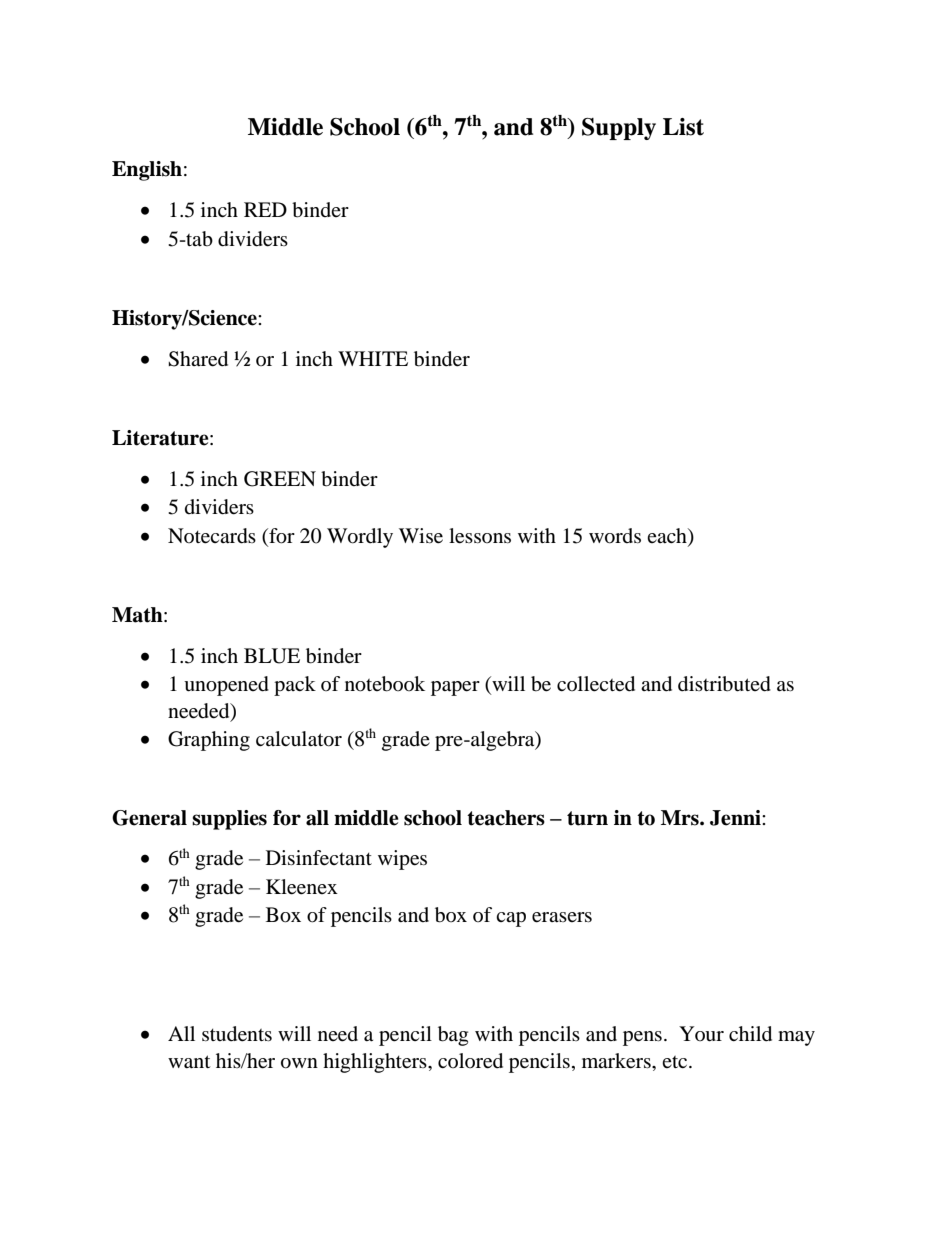 The image size is (952, 1233). What do you see at coordinates (683, 127) in the document?
I see `List` at bounding box center [683, 127].
